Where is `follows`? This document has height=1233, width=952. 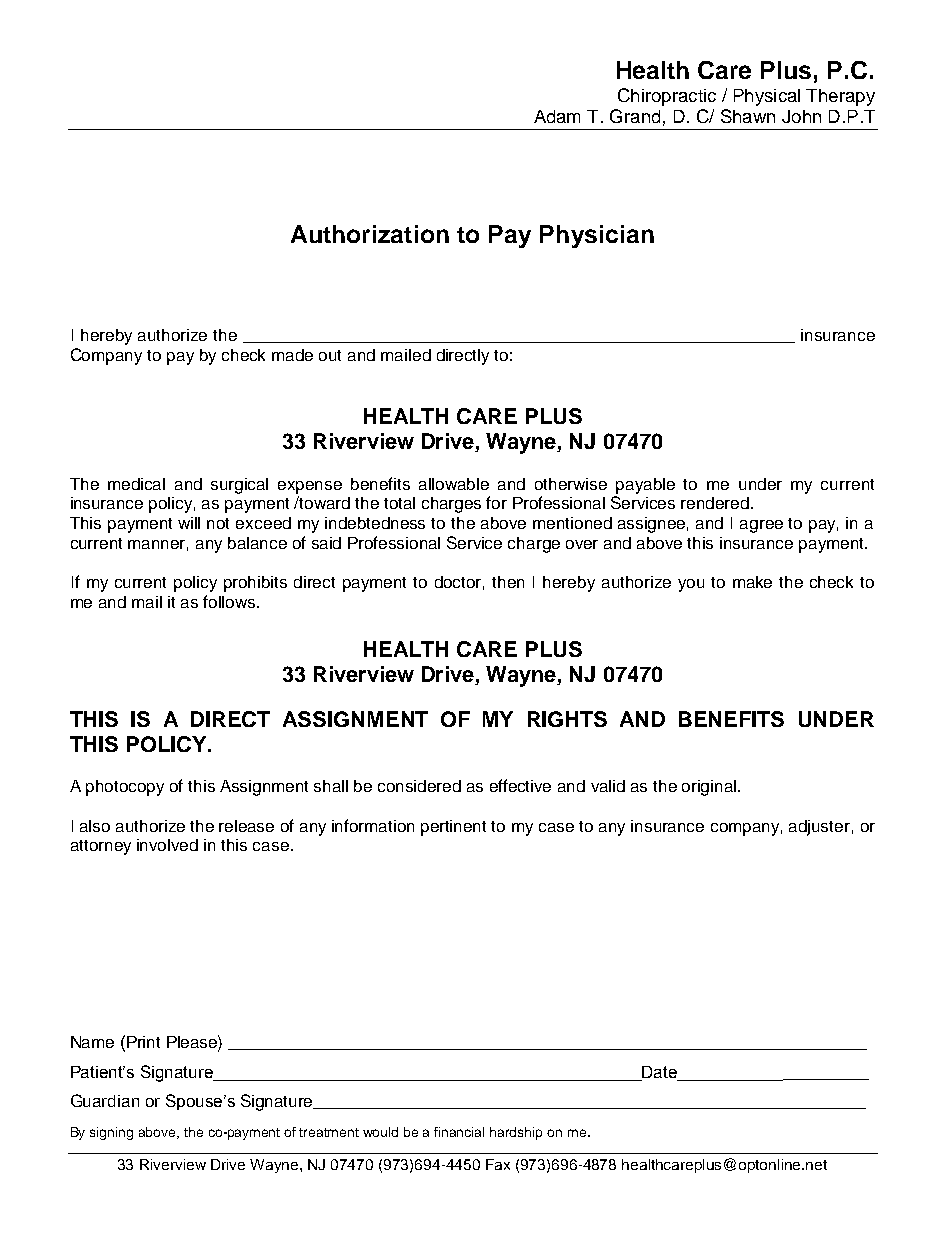
follows is located at coordinates (230, 601).
